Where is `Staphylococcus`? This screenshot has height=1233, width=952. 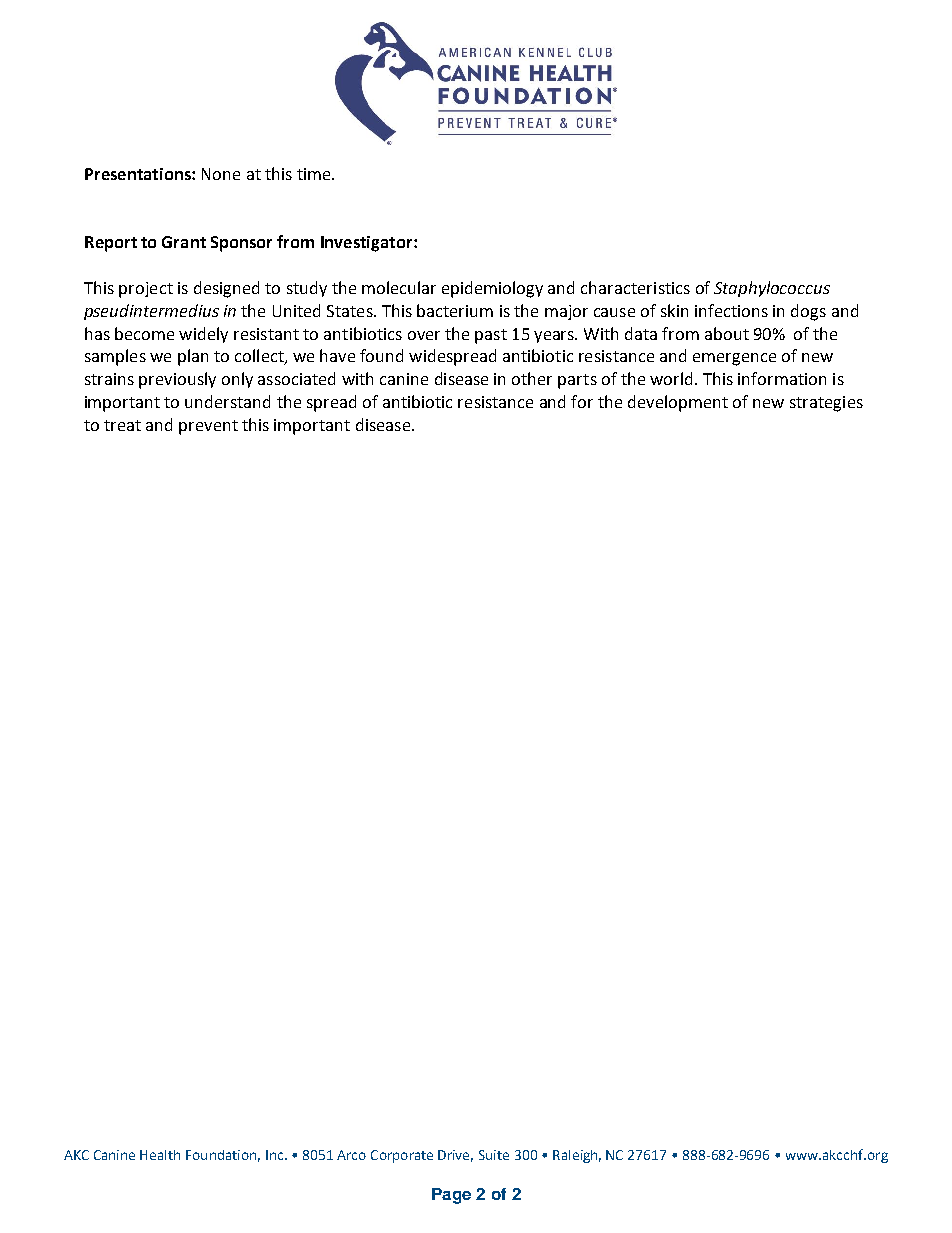
Staphylococcus is located at coordinates (772, 289).
